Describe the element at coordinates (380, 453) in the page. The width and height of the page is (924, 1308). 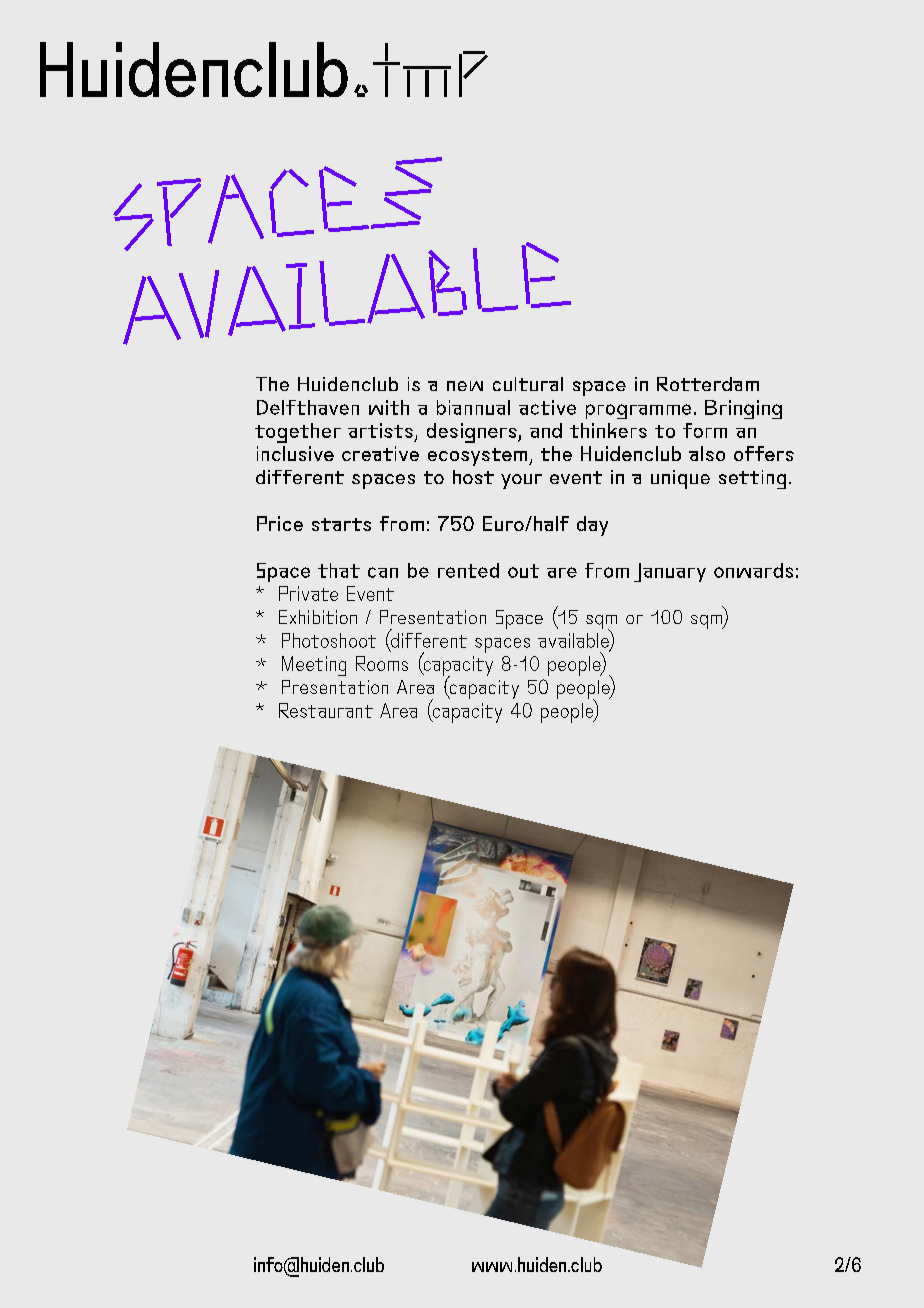
I see `creative` at that location.
